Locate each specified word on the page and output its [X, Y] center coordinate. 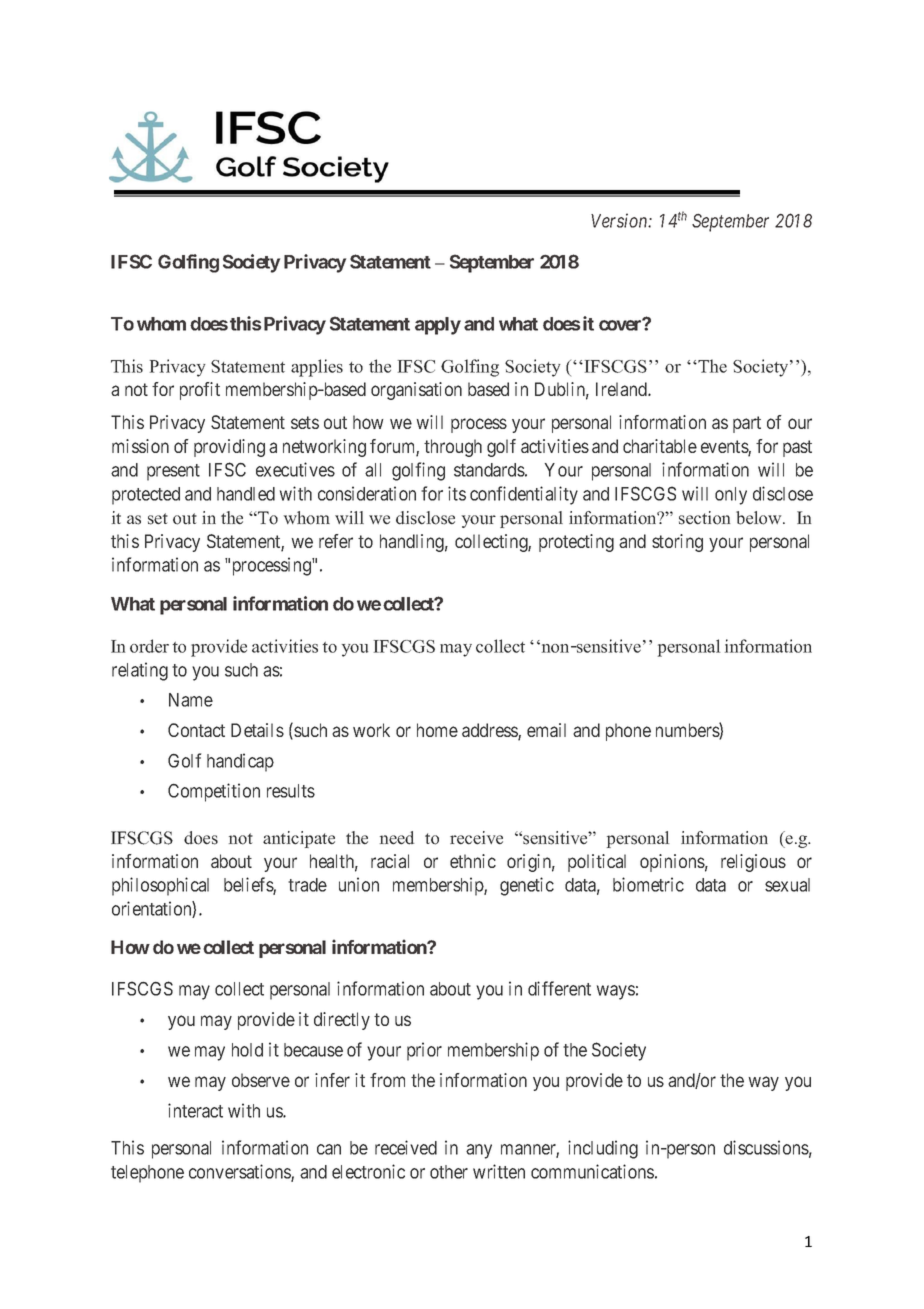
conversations [240, 1173]
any [479, 1151]
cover [621, 325]
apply [438, 326]
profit [200, 391]
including [603, 1149]
